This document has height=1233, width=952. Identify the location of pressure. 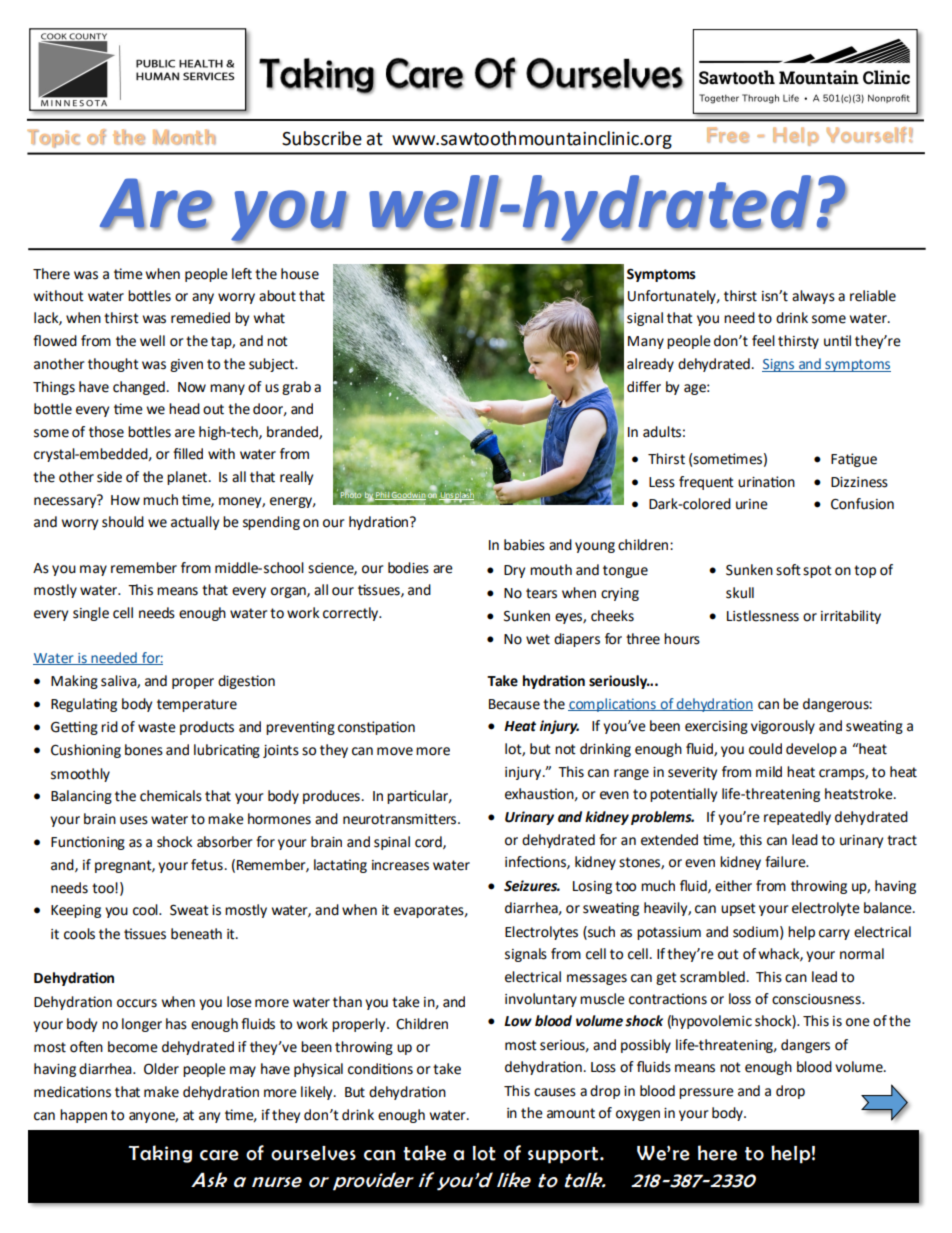
(706, 1093).
